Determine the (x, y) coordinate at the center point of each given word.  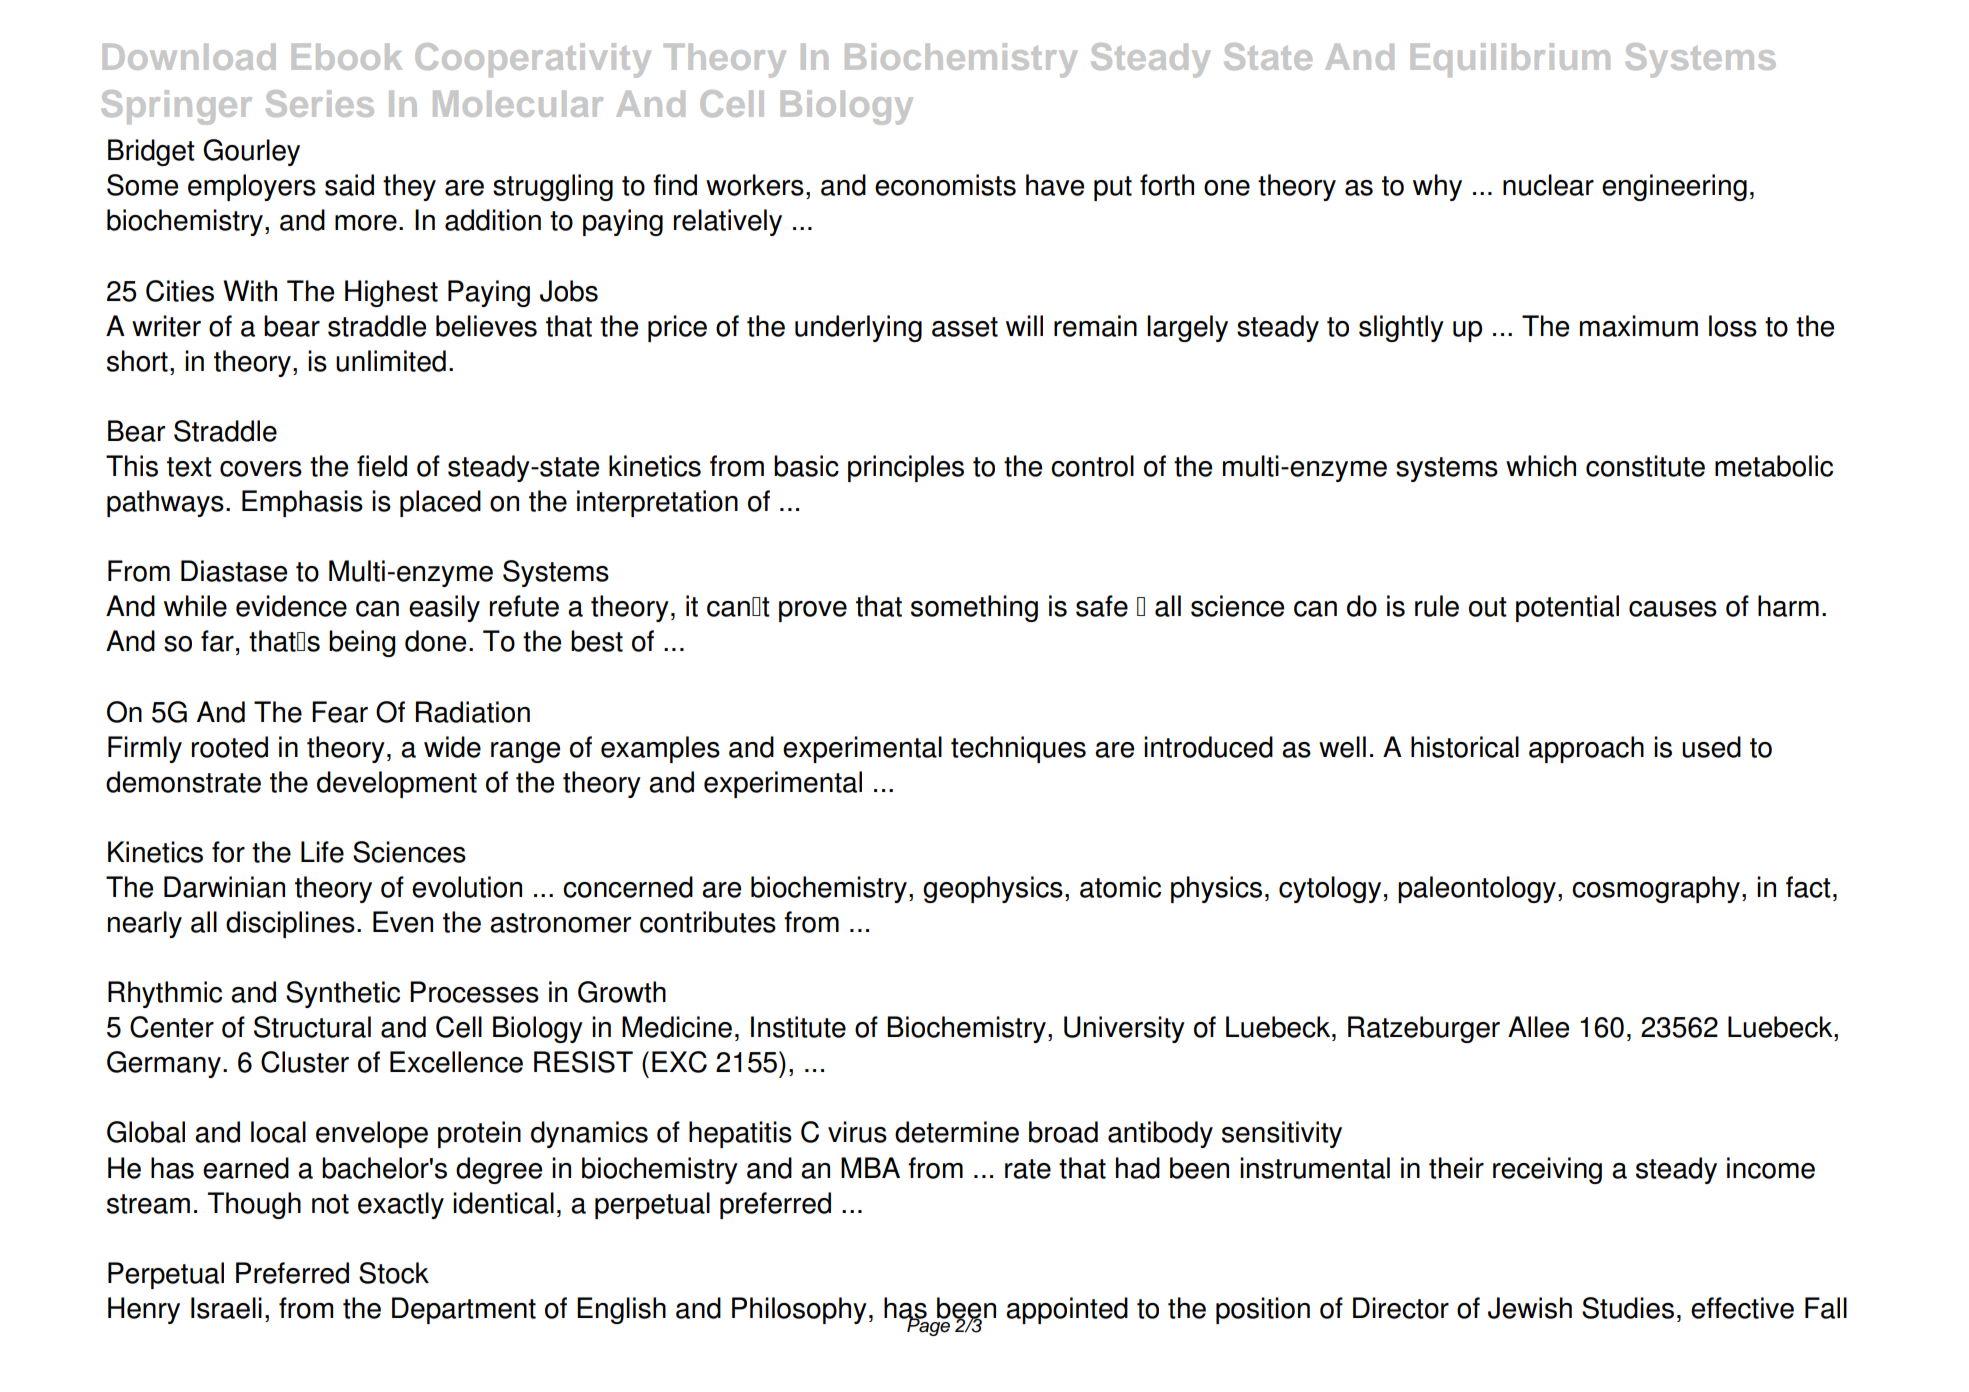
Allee (1538, 1027)
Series (320, 103)
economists (945, 185)
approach (1586, 749)
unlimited (391, 361)
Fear (340, 712)
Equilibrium (1510, 60)
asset (965, 327)
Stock (394, 1273)
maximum (1639, 326)
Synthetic (343, 994)
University (1124, 1029)
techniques (1018, 749)
